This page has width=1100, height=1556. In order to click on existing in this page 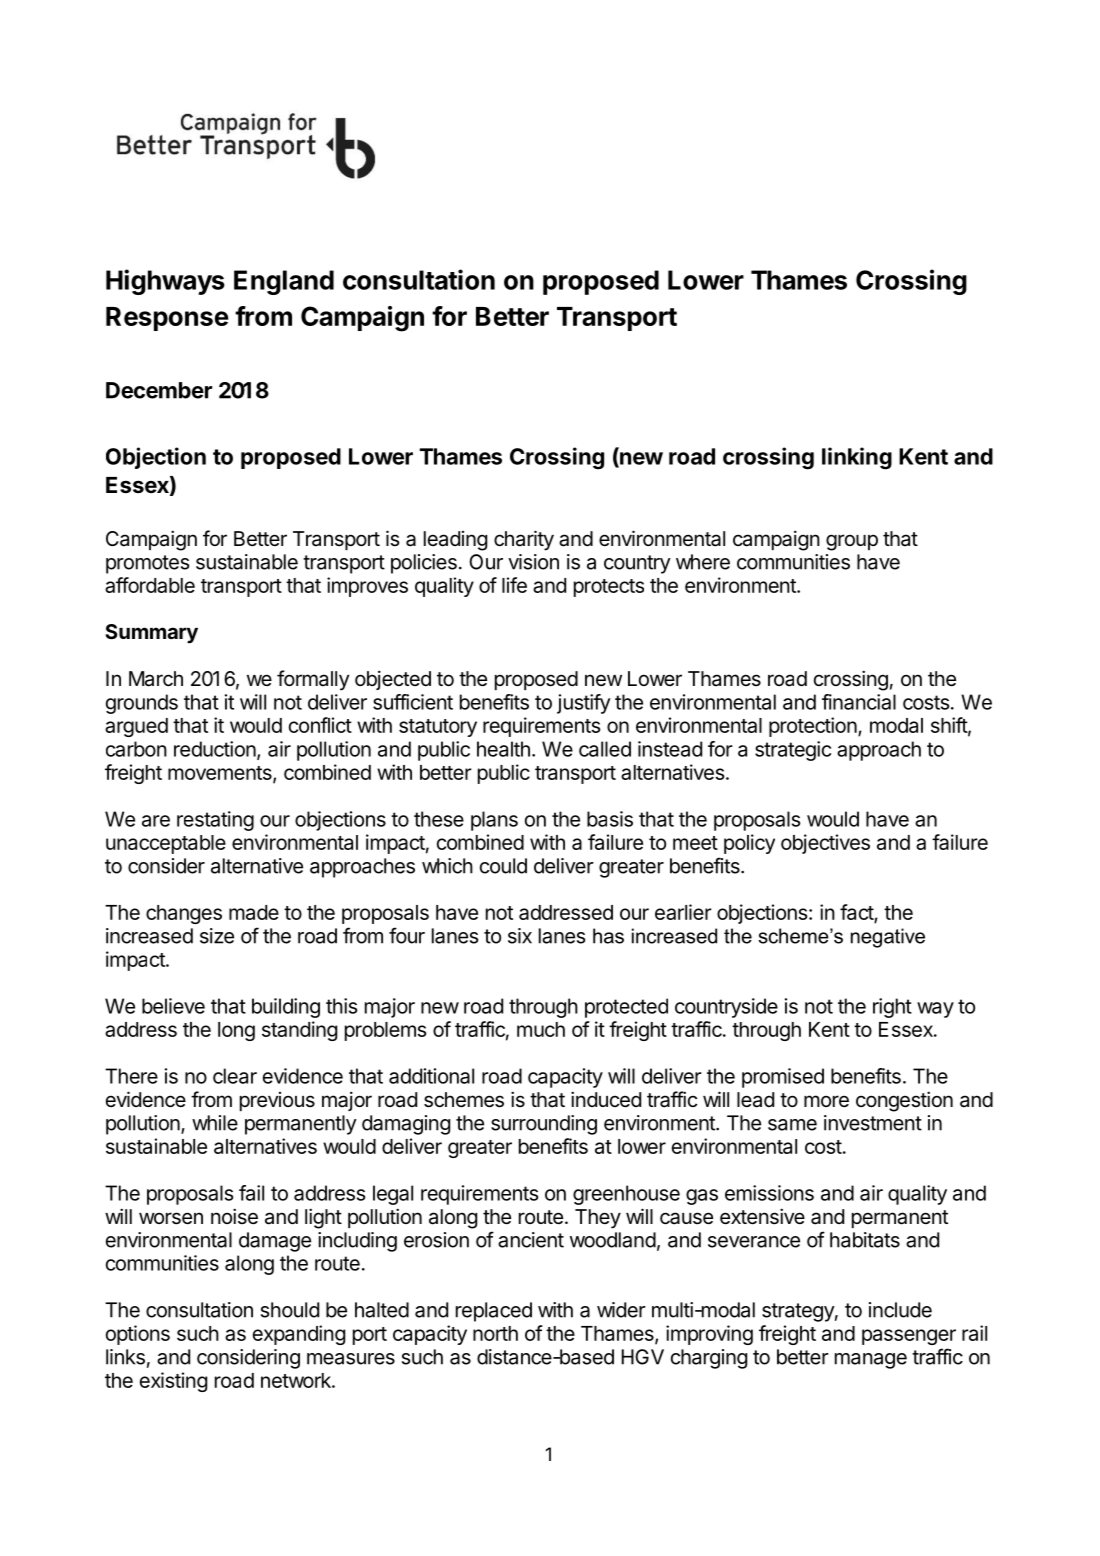, I will do `click(173, 1382)`.
